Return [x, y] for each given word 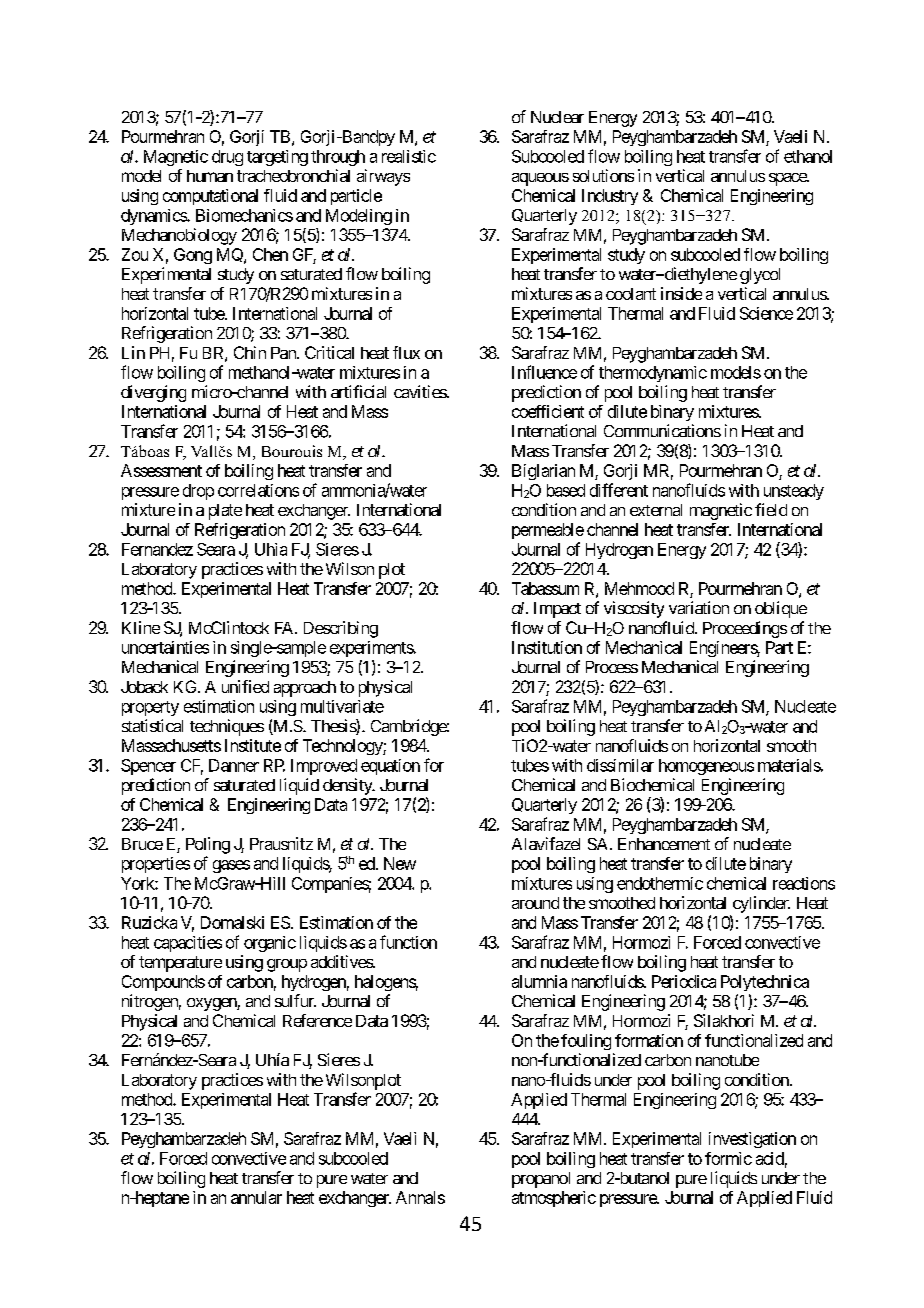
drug [227, 158]
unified [245, 686]
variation [699, 607]
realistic [409, 156]
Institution [547, 647]
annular [256, 1197]
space [788, 179]
